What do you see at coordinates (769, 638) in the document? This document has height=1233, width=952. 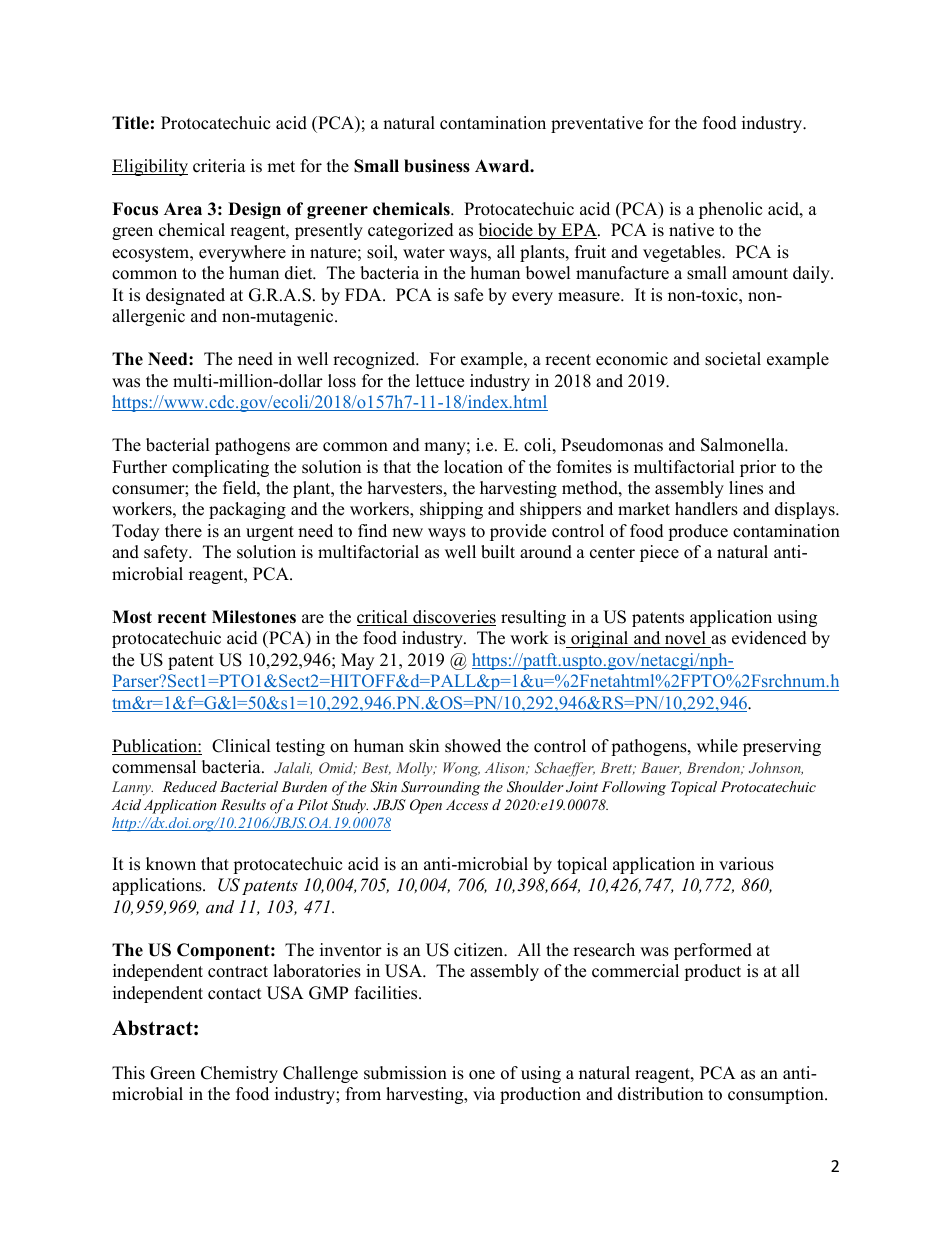 I see `evidenced` at bounding box center [769, 638].
